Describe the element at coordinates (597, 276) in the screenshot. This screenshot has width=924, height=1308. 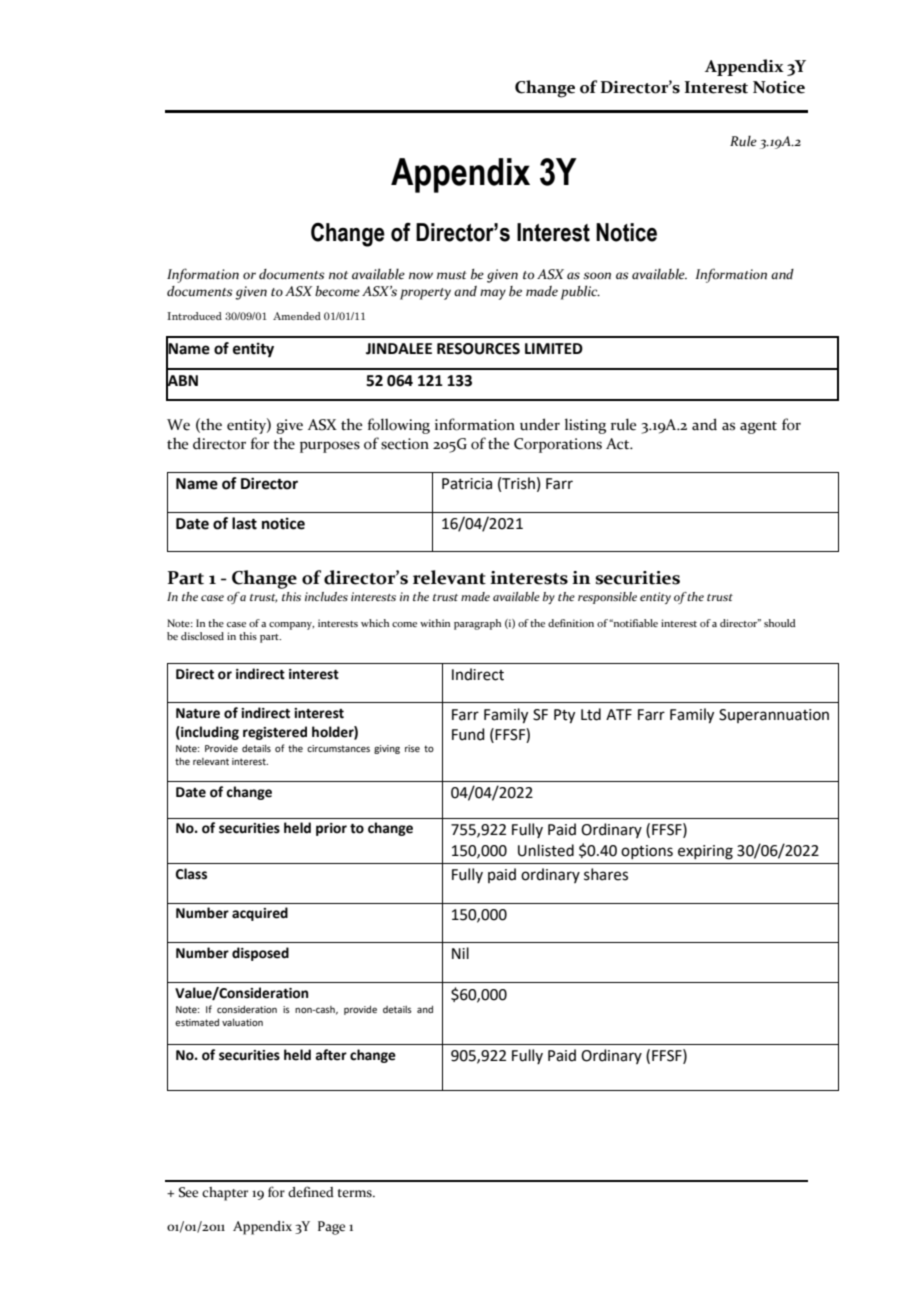
I see `soon` at that location.
